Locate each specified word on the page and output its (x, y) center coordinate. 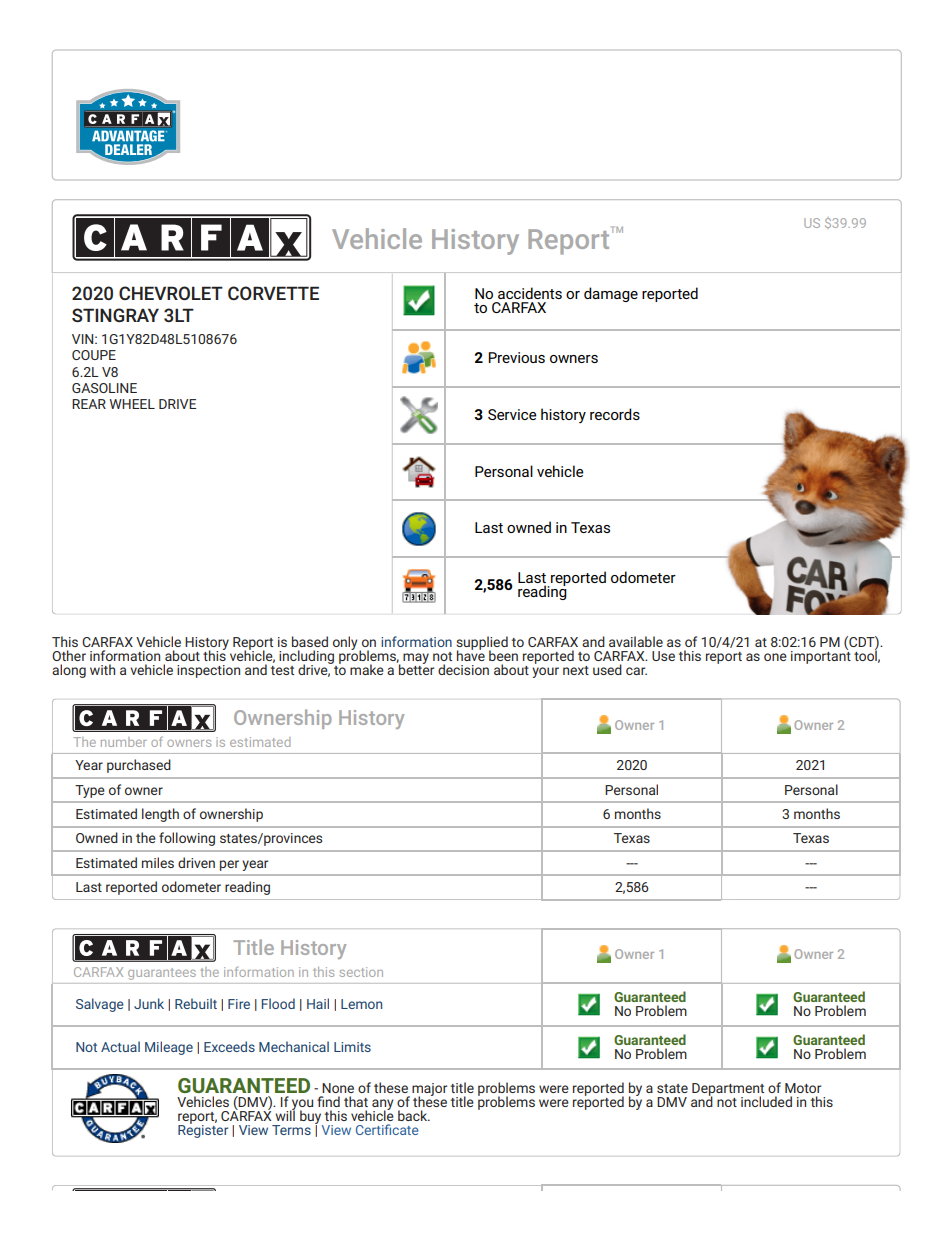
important (821, 656)
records (615, 414)
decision (463, 669)
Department (728, 1090)
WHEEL (132, 404)
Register (203, 1130)
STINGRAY (115, 315)
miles (158, 862)
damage (611, 294)
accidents (530, 293)
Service (512, 414)
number (124, 742)
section (361, 972)
